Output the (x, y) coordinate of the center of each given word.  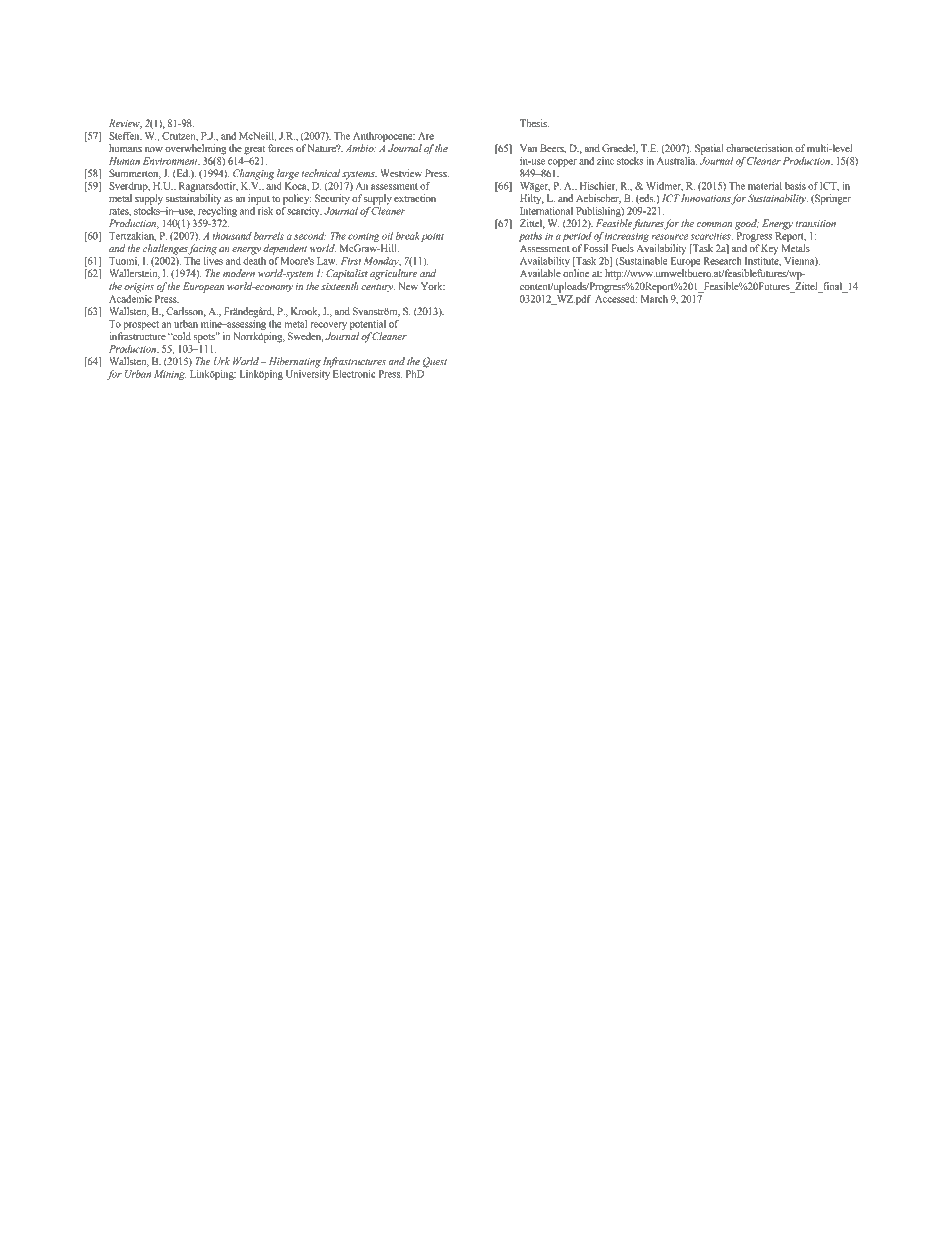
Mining (170, 375)
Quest (435, 362)
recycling (217, 210)
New (408, 286)
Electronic (354, 374)
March (654, 297)
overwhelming (195, 149)
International (546, 209)
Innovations (706, 199)
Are (426, 136)
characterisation (759, 148)
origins (139, 288)
